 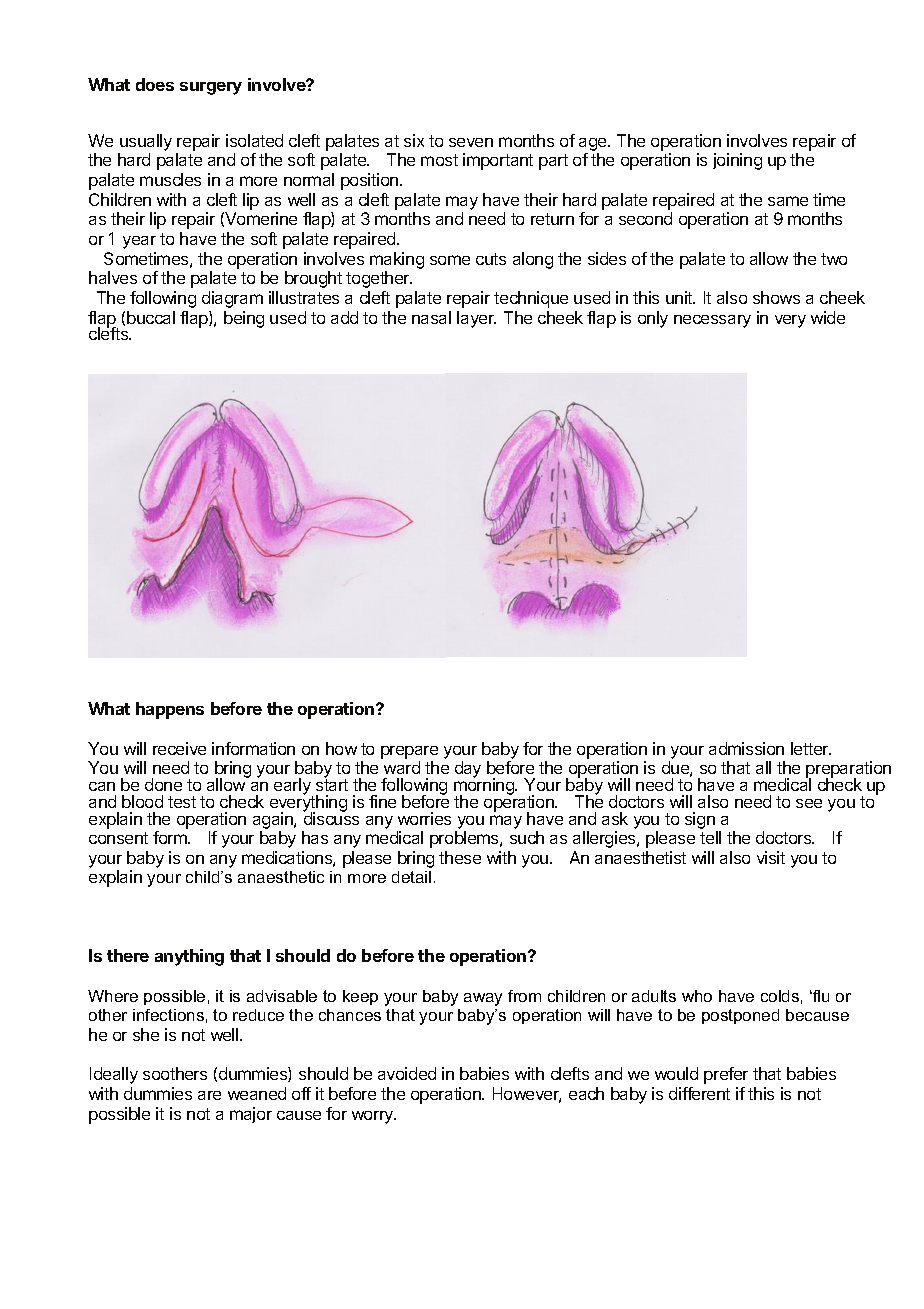 I want to click on admission, so click(x=746, y=748).
